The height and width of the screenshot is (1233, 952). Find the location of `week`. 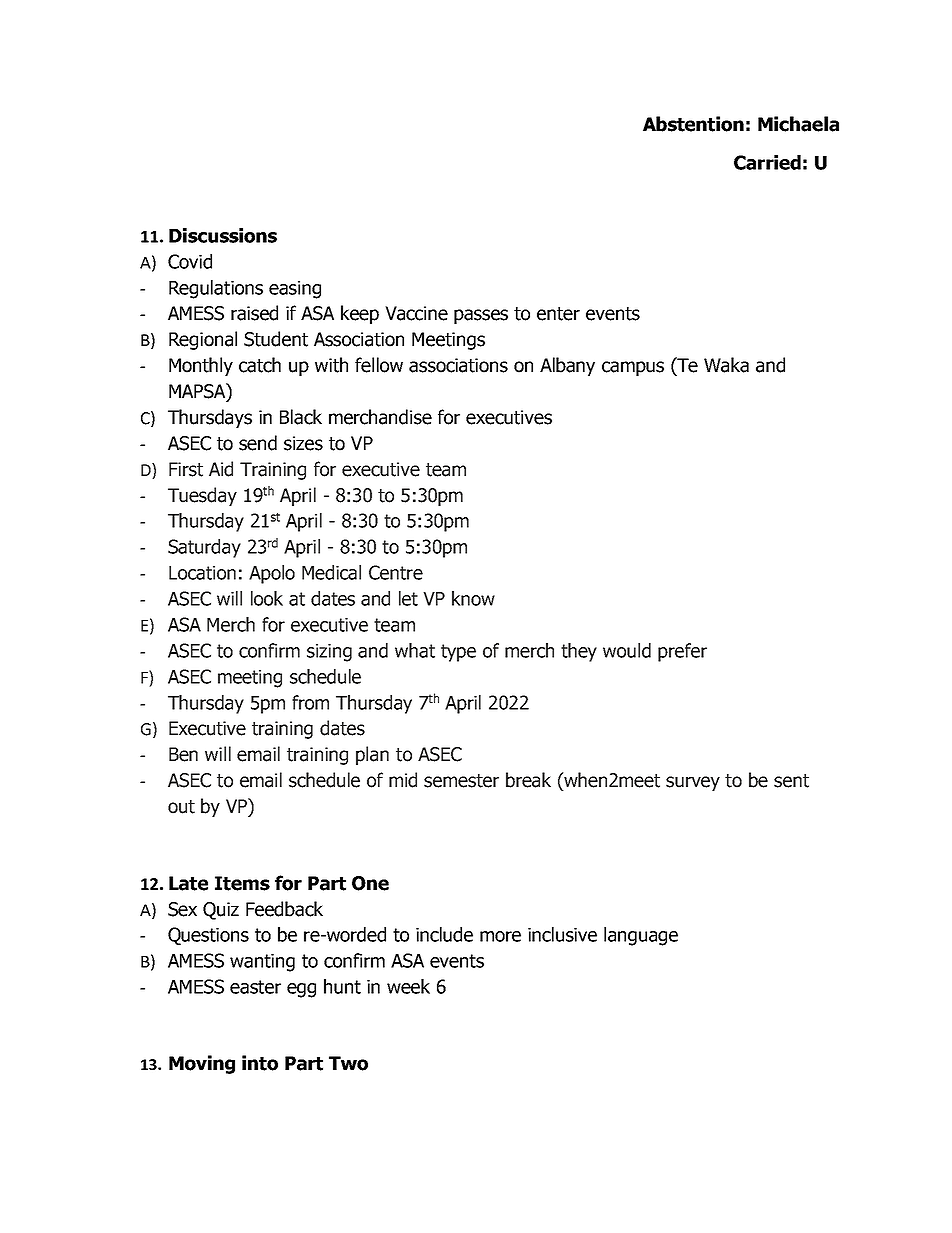

week is located at coordinates (408, 986).
